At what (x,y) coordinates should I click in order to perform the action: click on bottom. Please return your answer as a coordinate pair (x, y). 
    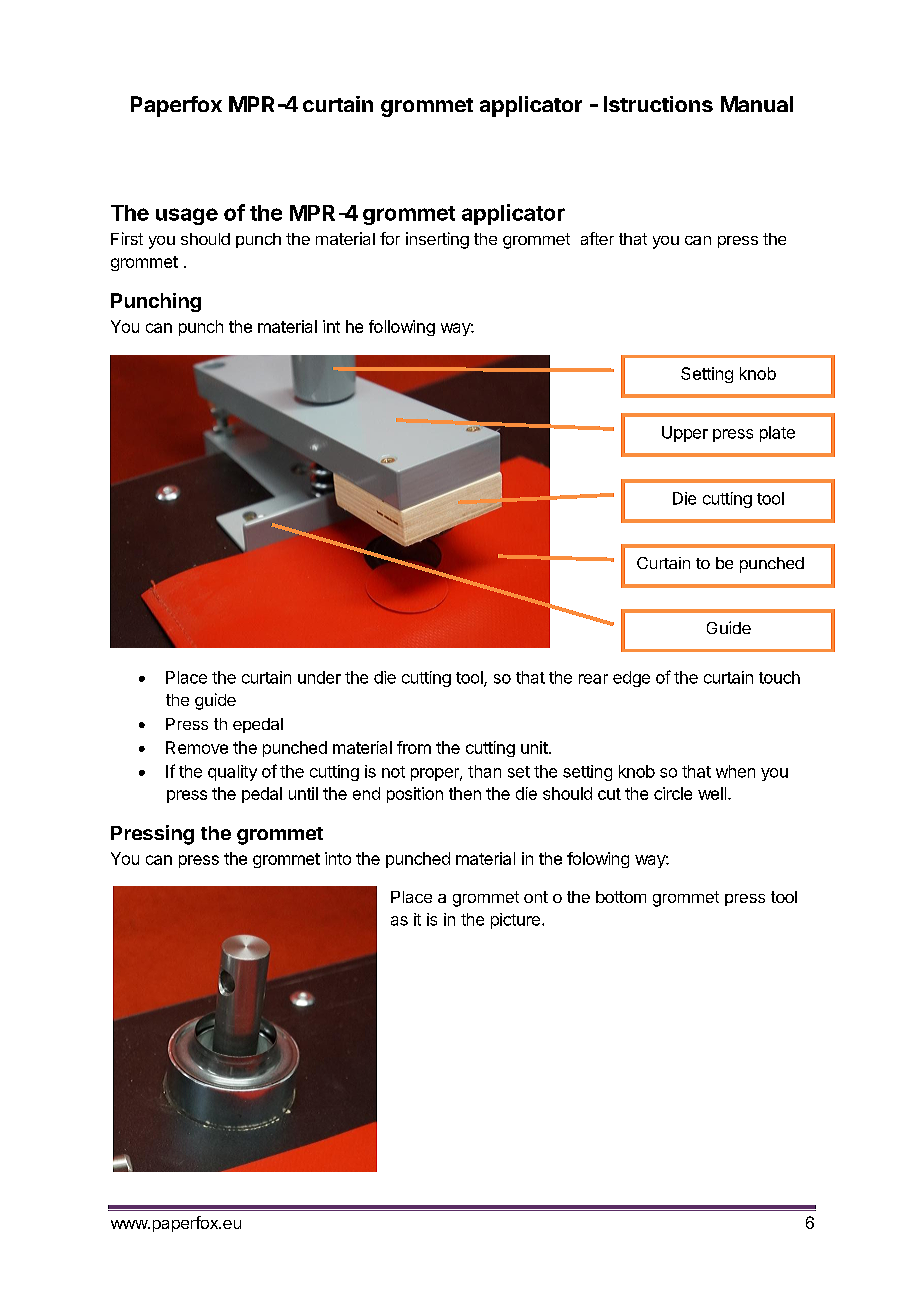
    Looking at the image, I should click on (621, 897).
